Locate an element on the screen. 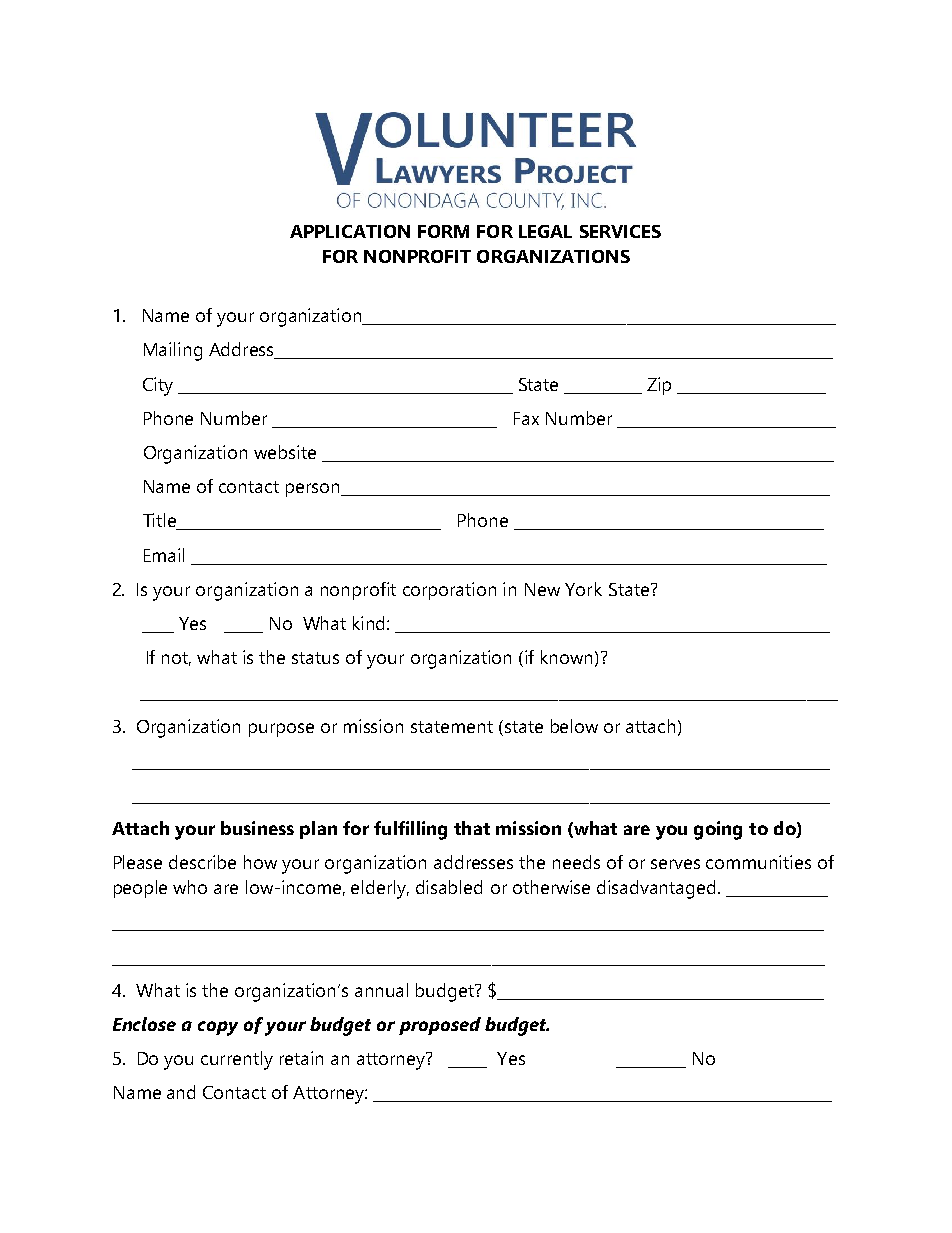 Image resolution: width=952 pixels, height=1233 pixels. FORM is located at coordinates (443, 231).
